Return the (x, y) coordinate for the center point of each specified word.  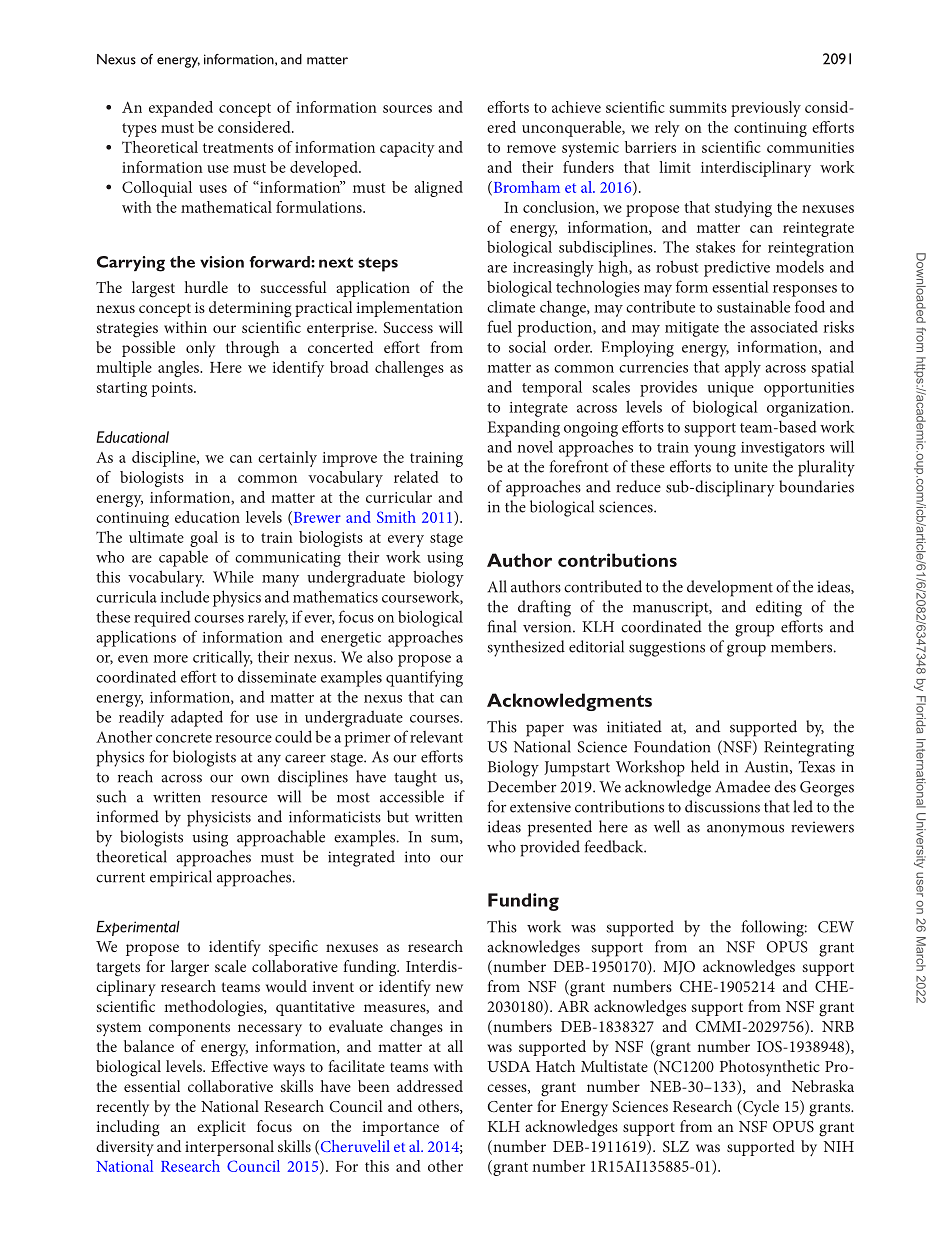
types (139, 130)
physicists (219, 818)
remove (531, 149)
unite (751, 467)
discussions (722, 806)
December (522, 786)
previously (766, 109)
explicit (221, 1128)
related (416, 477)
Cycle (760, 1108)
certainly (287, 459)
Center (510, 1106)
